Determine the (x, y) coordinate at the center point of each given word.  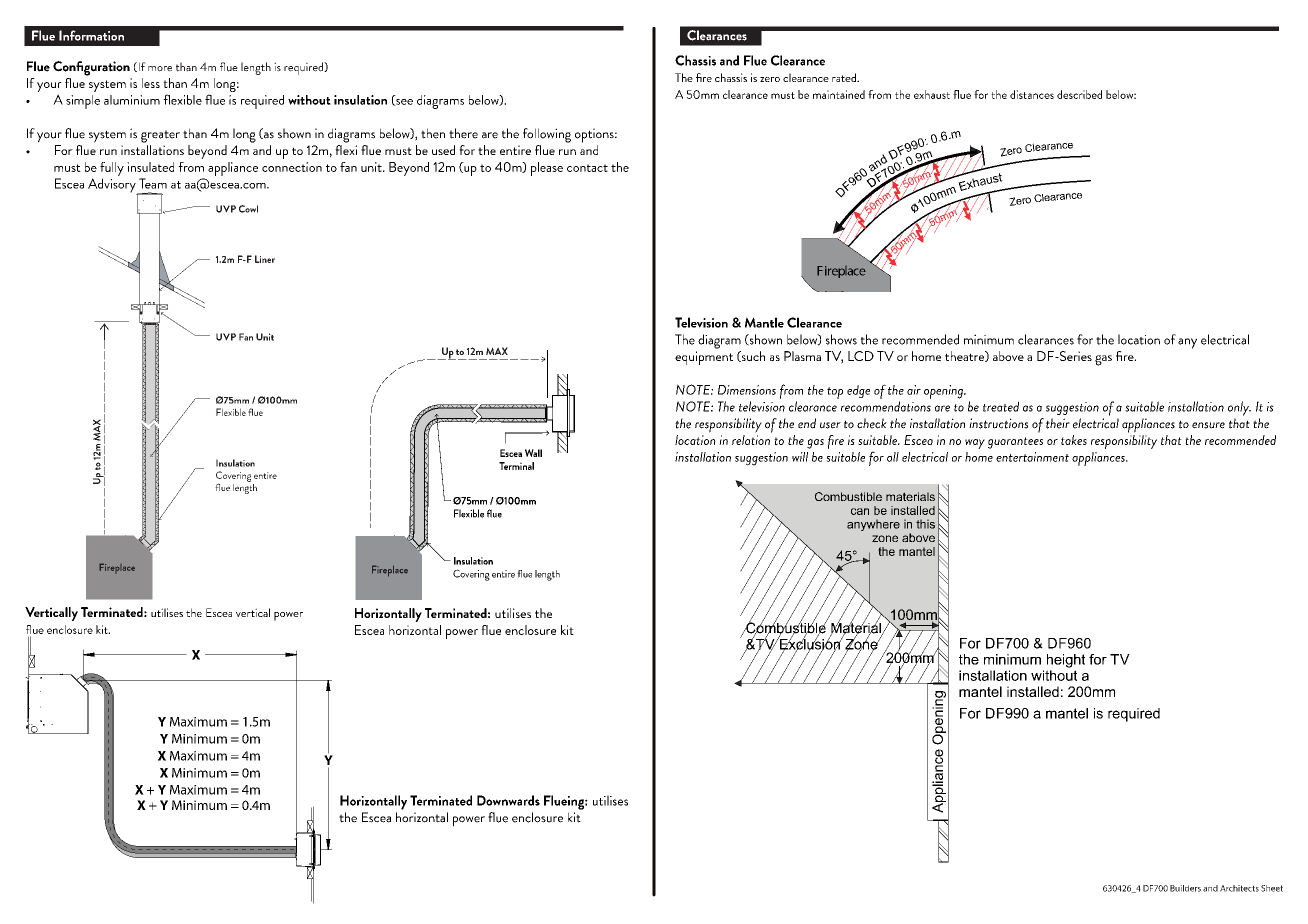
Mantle (764, 322)
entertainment (1032, 457)
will (800, 457)
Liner (265, 259)
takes (1074, 440)
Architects (1239, 888)
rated (845, 77)
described (1079, 94)
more (160, 69)
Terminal (516, 466)
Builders (1185, 888)
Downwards (508, 800)
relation (751, 440)
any (1187, 343)
